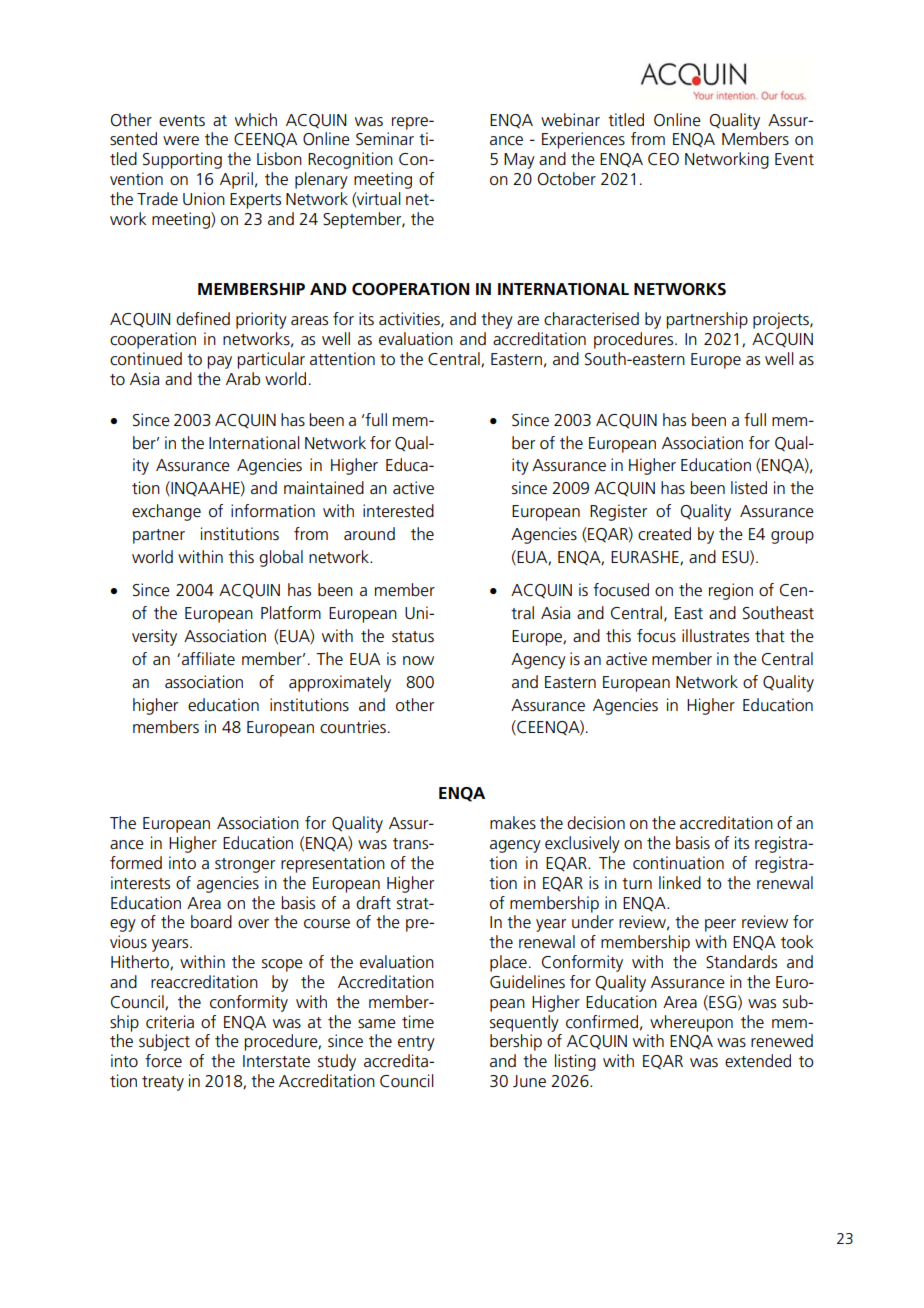 The image size is (924, 1308). What do you see at coordinates (663, 159) in the screenshot?
I see `CEO` at bounding box center [663, 159].
